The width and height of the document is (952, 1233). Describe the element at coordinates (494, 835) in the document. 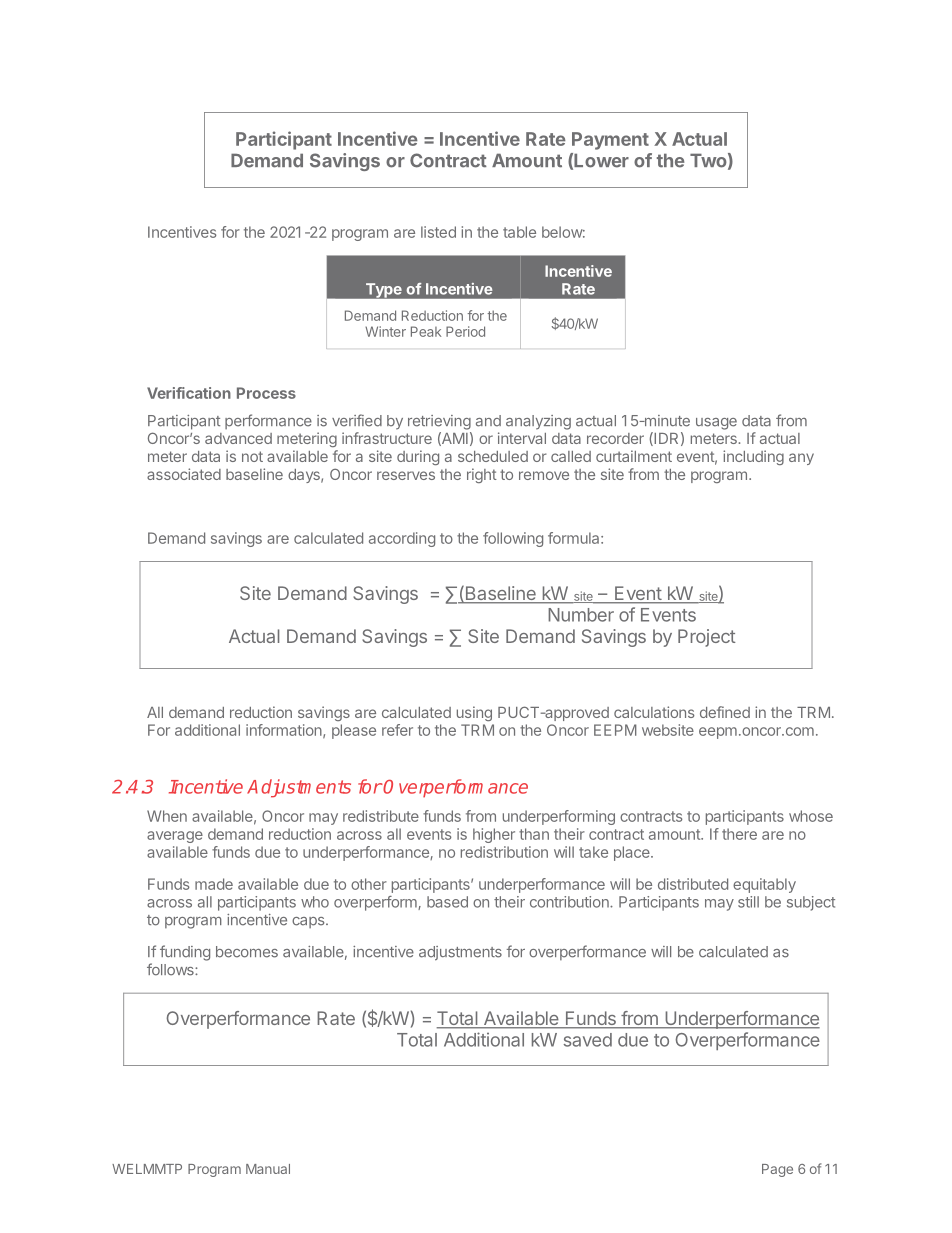

I see `higher` at that location.
